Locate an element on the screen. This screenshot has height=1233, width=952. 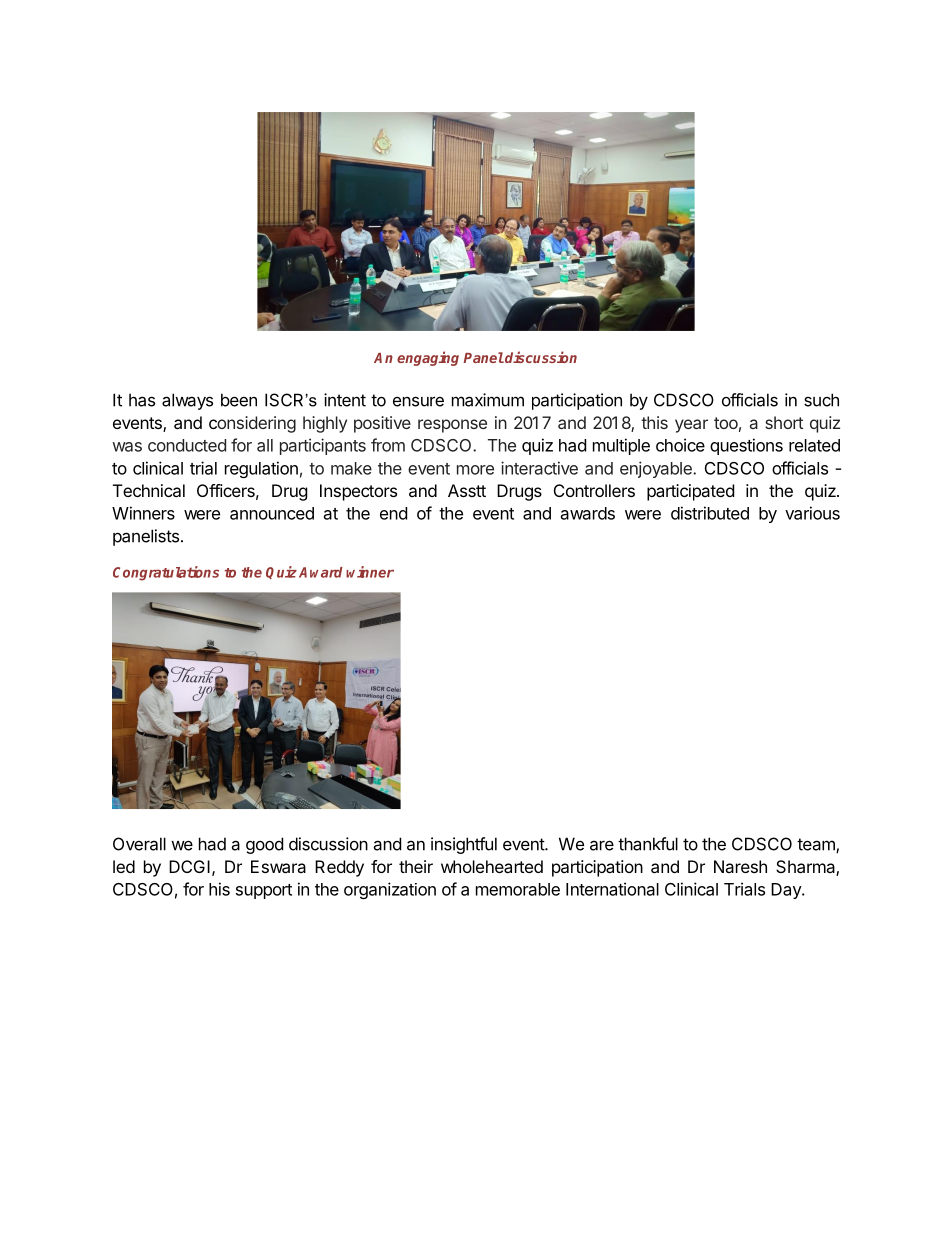
Congratulations is located at coordinates (166, 573).
